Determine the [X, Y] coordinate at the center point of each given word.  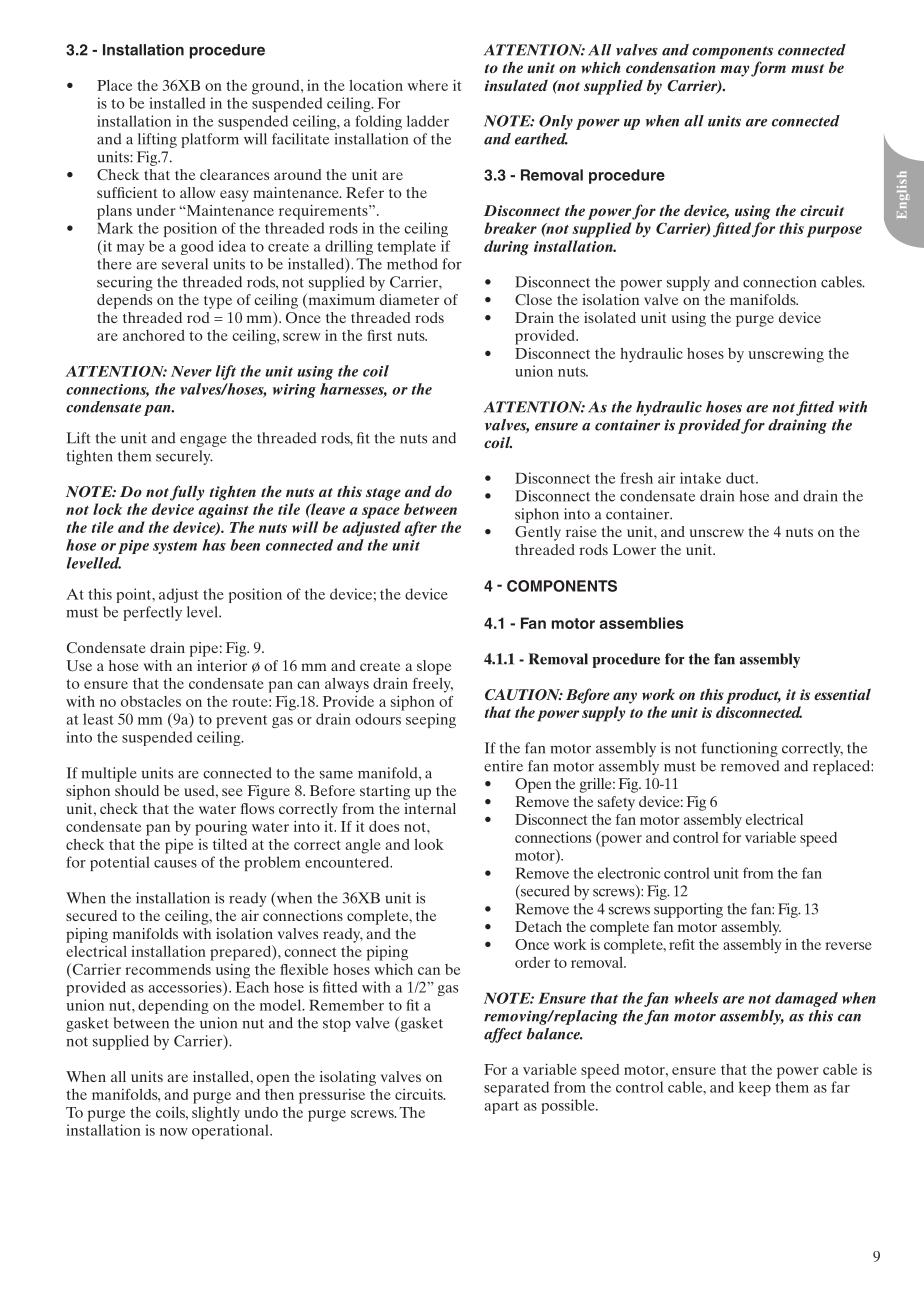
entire [503, 766]
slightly [216, 1114]
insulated [516, 85]
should [137, 790]
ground [277, 87]
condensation [671, 67]
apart [502, 1107]
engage [203, 441]
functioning [739, 749]
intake [700, 478]
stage [383, 494]
